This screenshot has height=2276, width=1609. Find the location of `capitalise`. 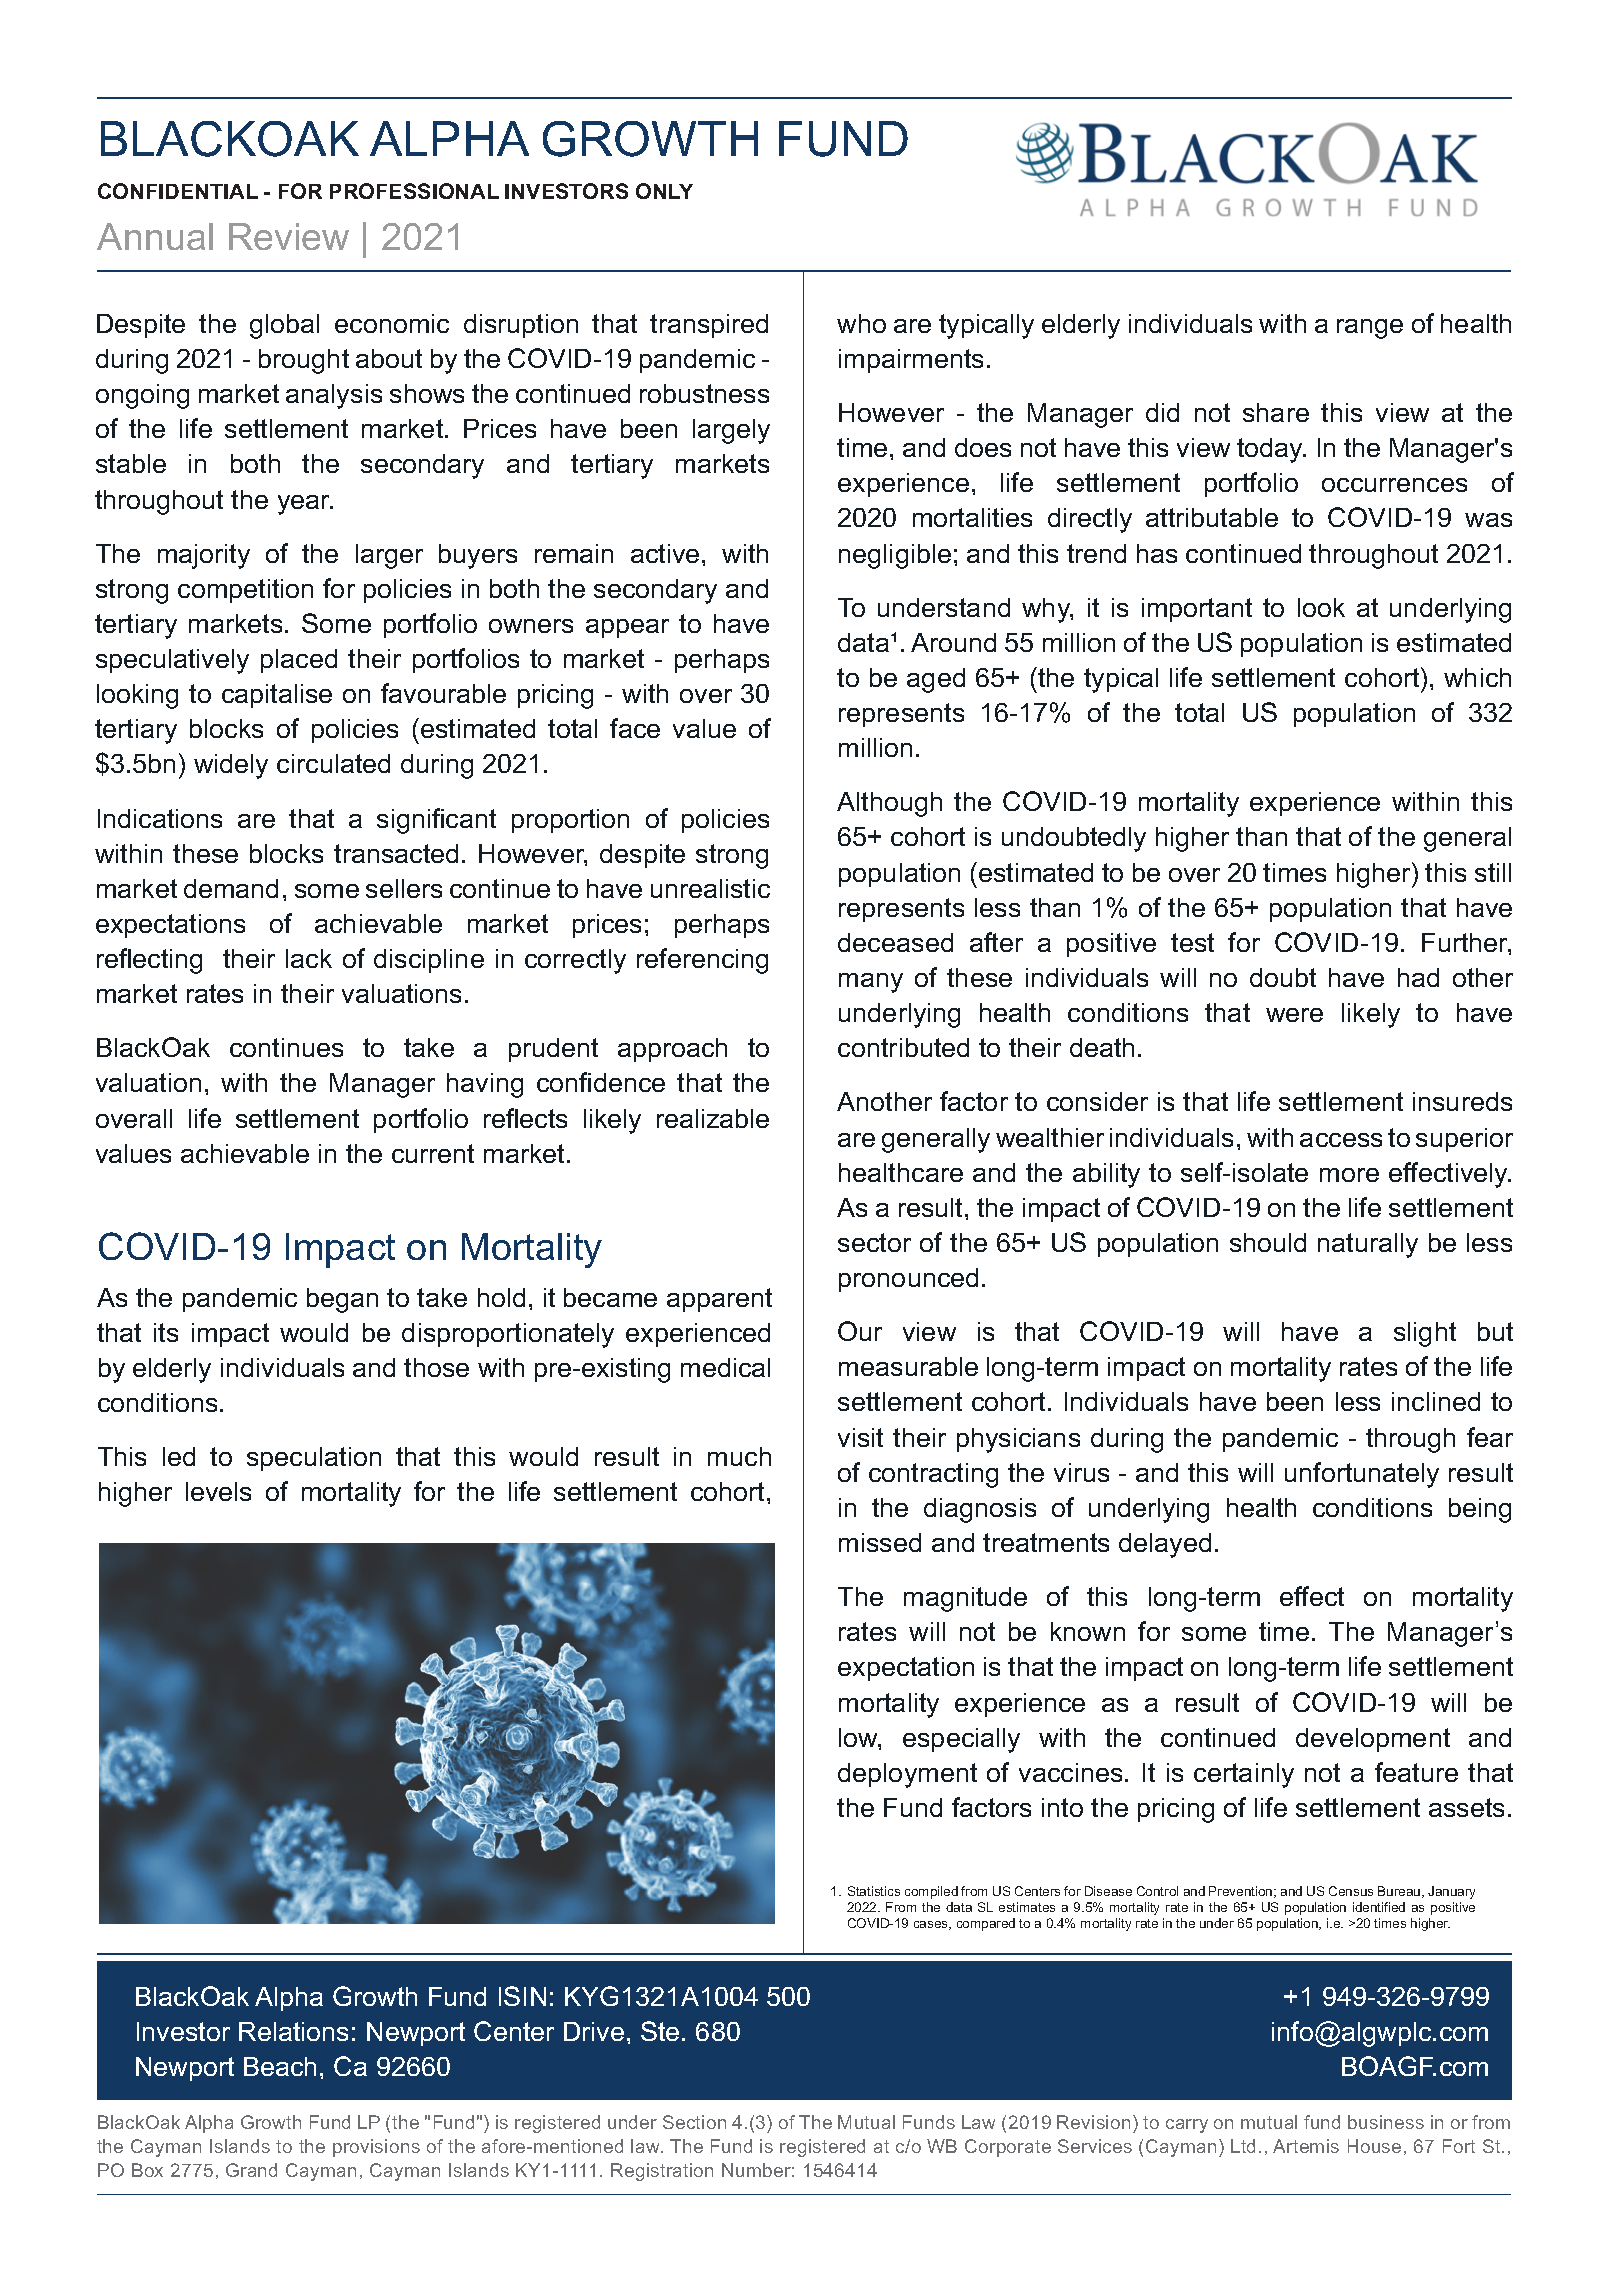

capitalise is located at coordinates (277, 696).
